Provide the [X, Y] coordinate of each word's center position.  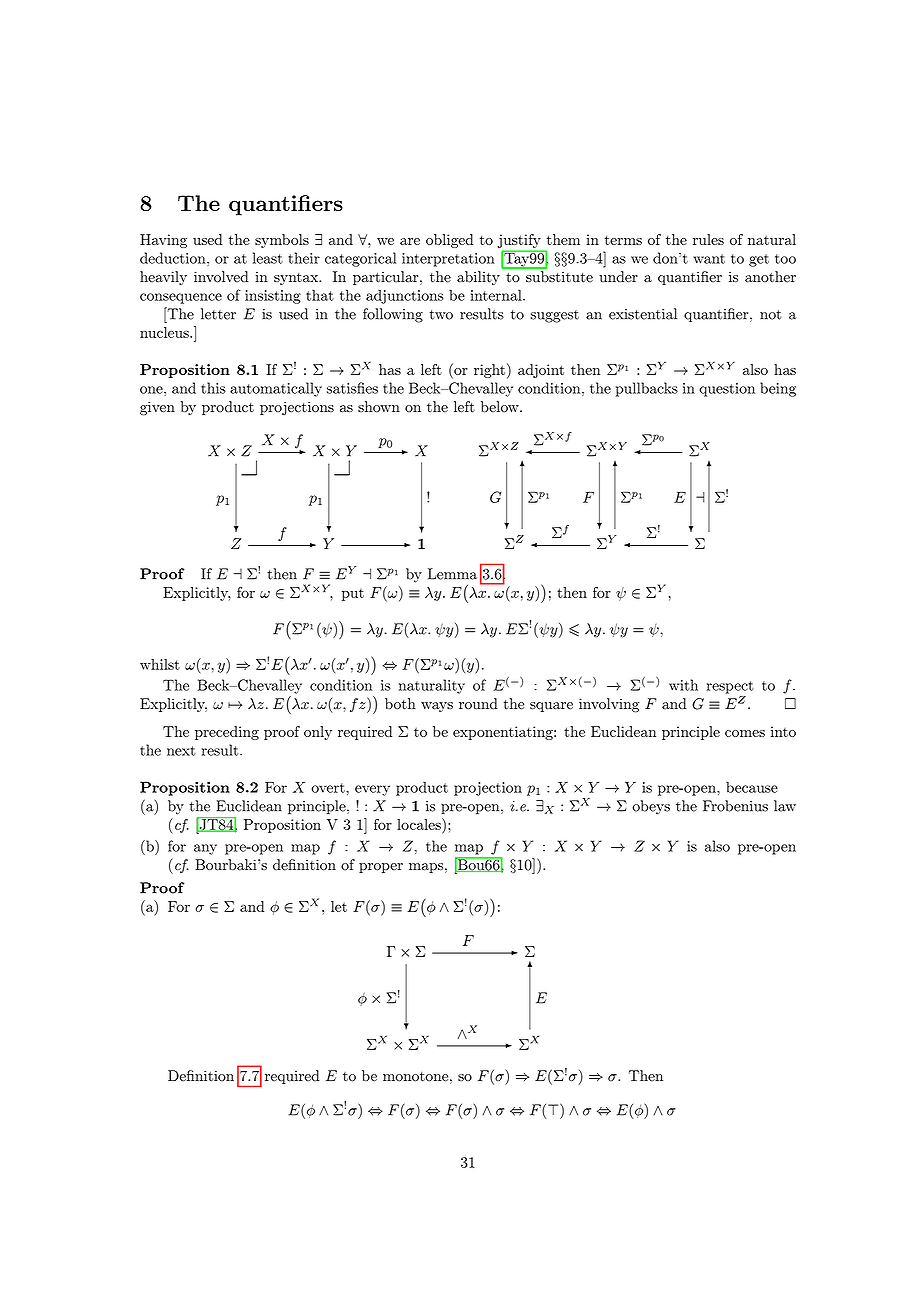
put [353, 594]
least [268, 258]
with [683, 685]
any [205, 849]
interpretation [448, 260]
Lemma [452, 574]
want [709, 259]
